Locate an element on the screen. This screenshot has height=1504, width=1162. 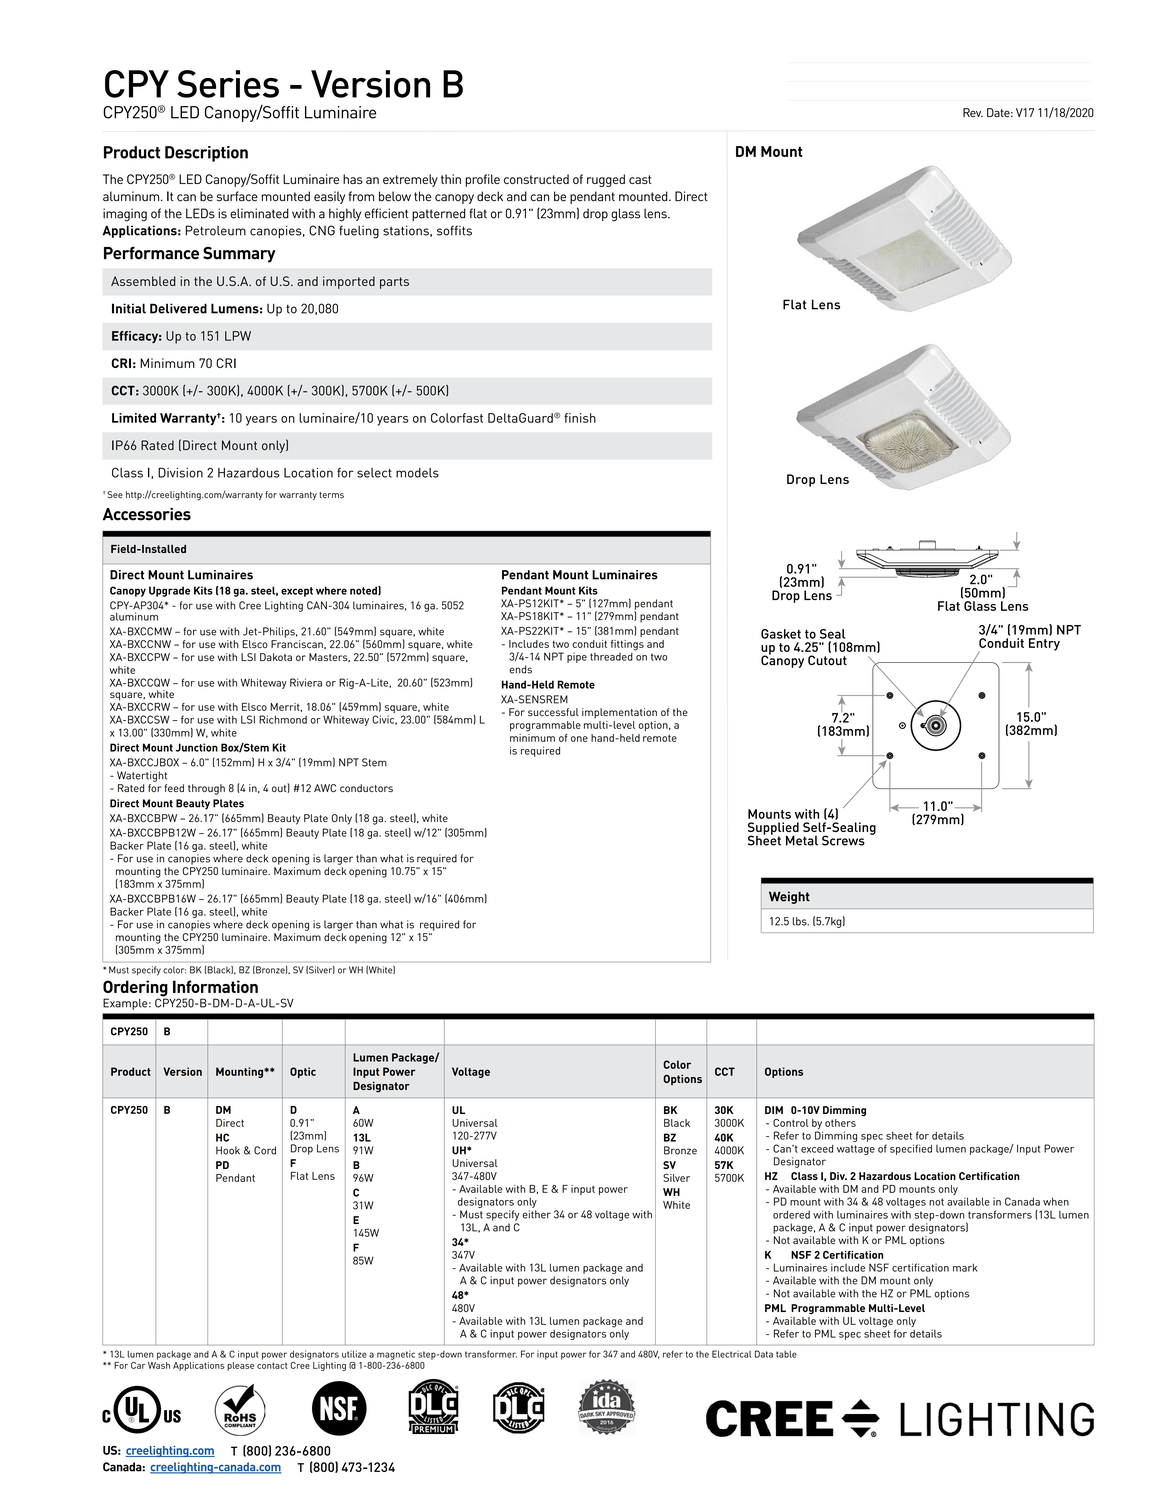
one is located at coordinates (579, 739).
